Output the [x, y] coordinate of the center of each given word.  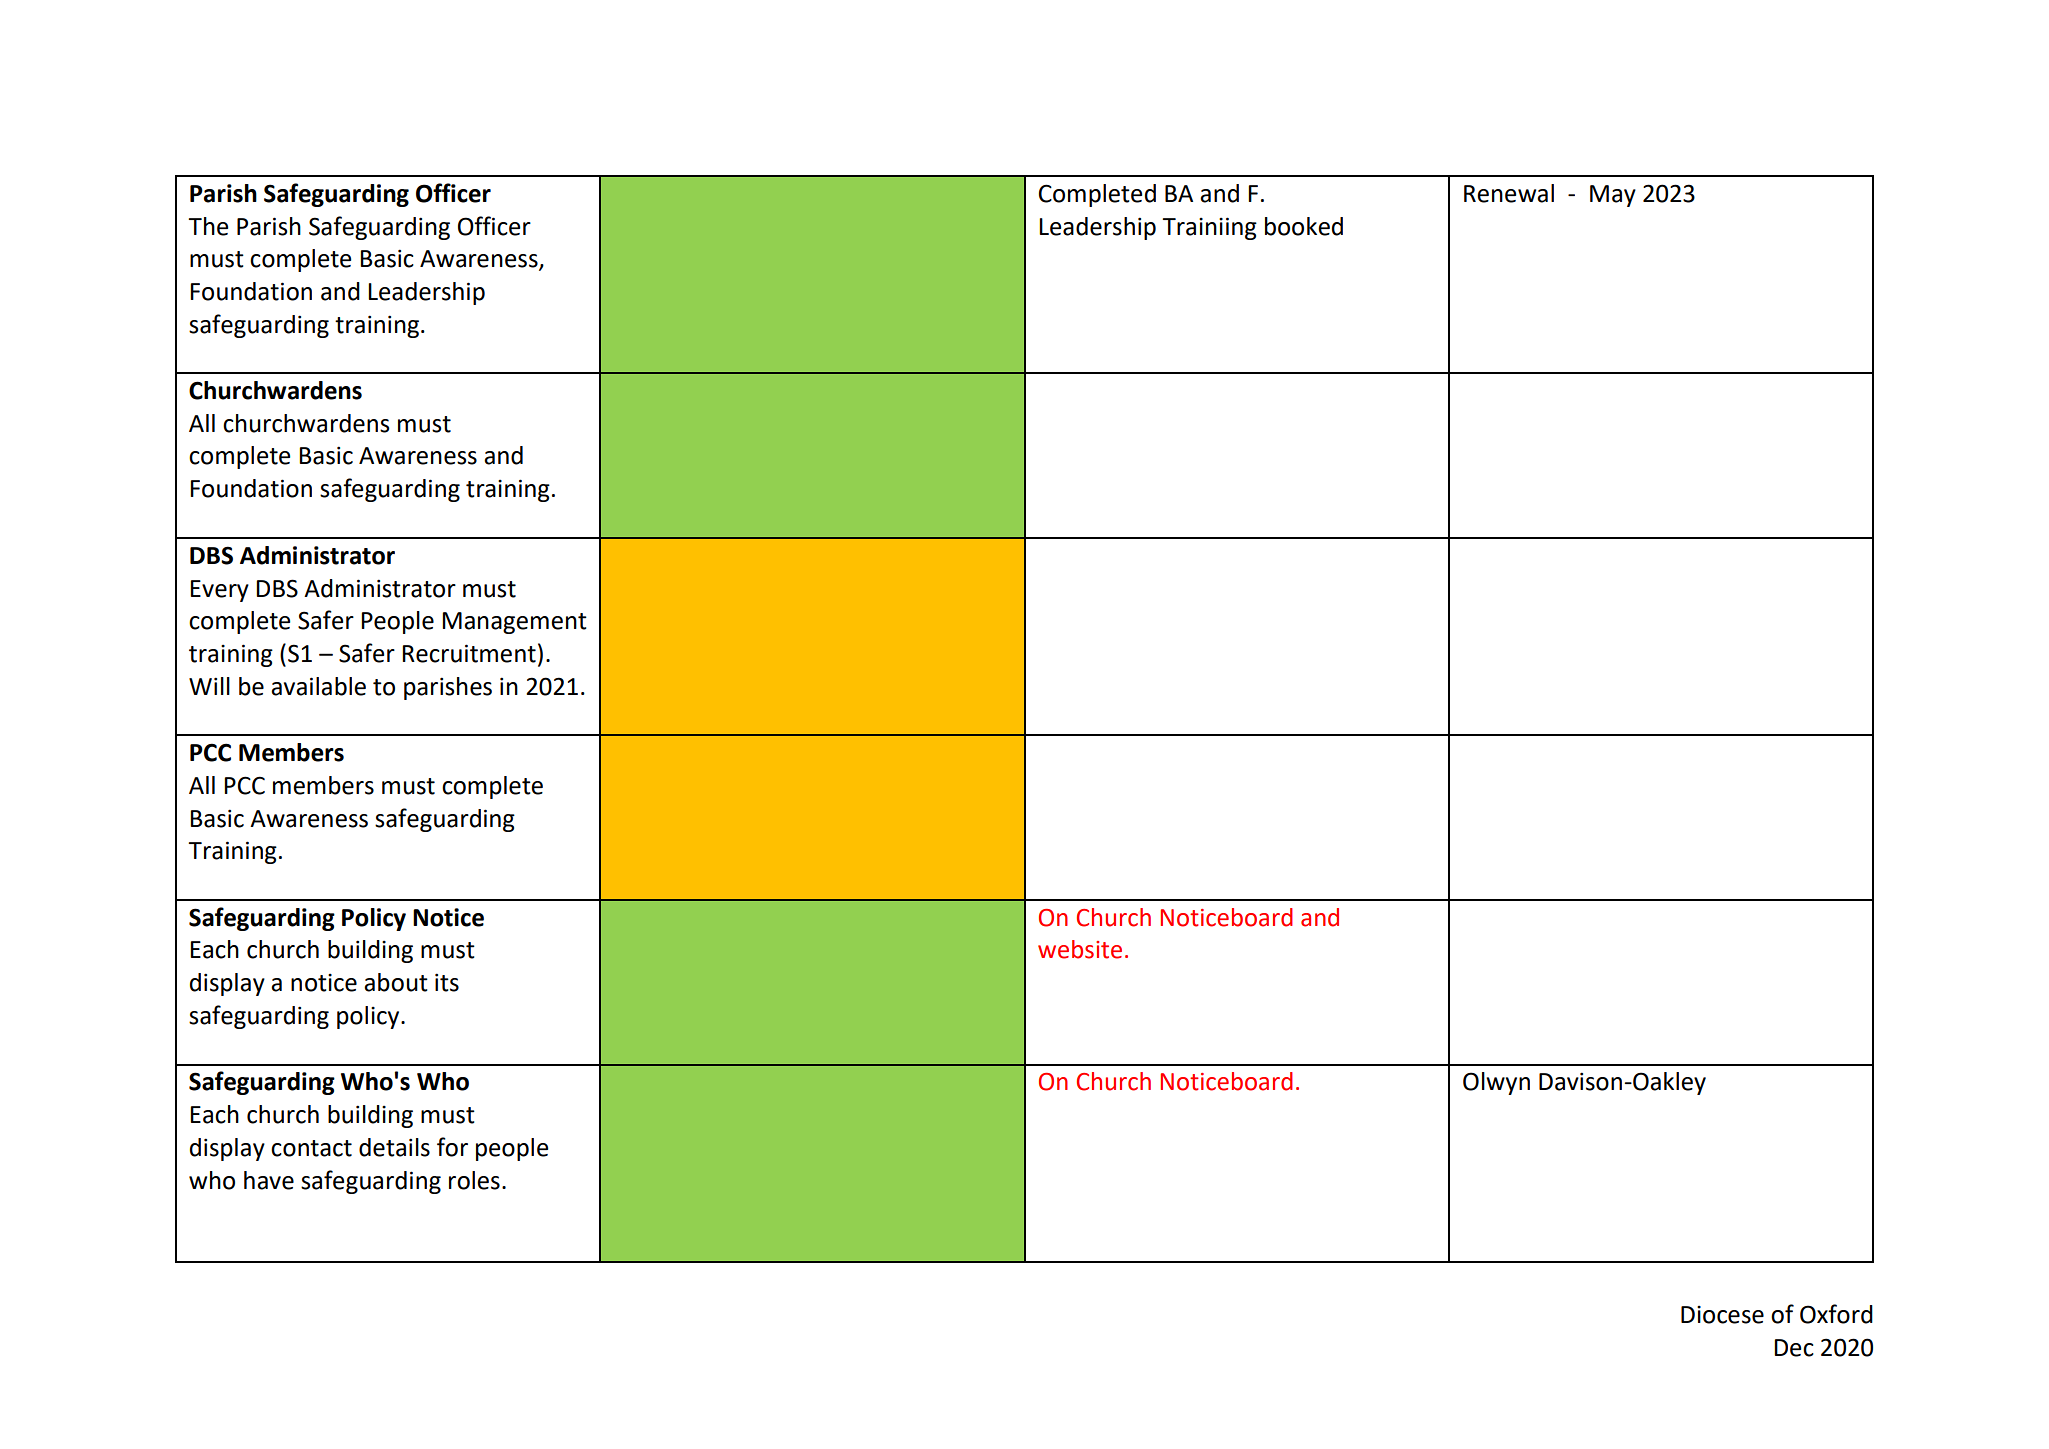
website [1080, 949]
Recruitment [469, 653]
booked [1304, 226]
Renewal [1509, 193]
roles [474, 1180]
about [396, 982]
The [208, 226]
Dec [1794, 1348]
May [1613, 196]
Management [514, 623]
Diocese [1722, 1315]
